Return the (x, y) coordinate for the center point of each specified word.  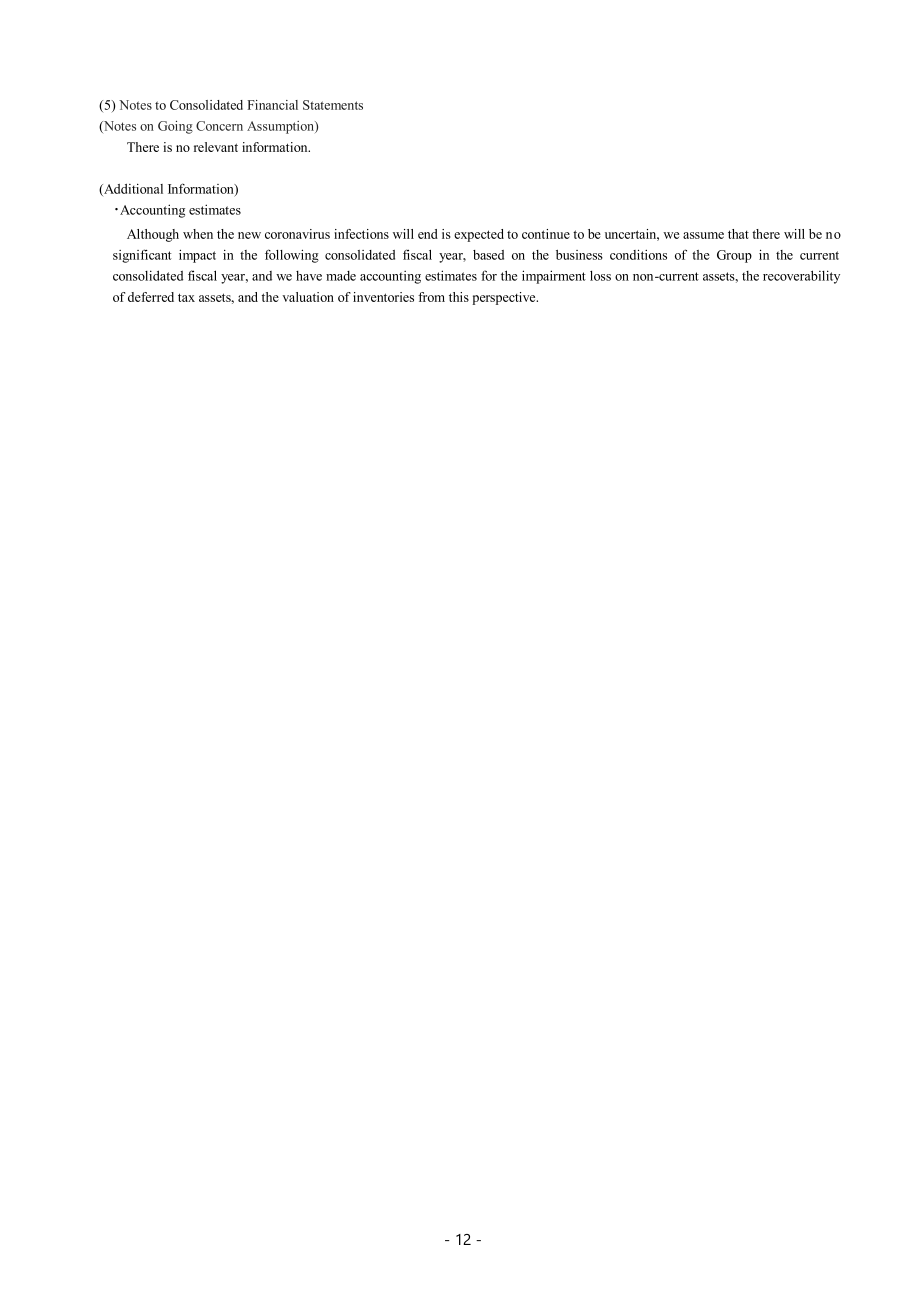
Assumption (281, 127)
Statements (333, 105)
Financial (272, 105)
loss (600, 275)
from (431, 297)
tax (186, 297)
